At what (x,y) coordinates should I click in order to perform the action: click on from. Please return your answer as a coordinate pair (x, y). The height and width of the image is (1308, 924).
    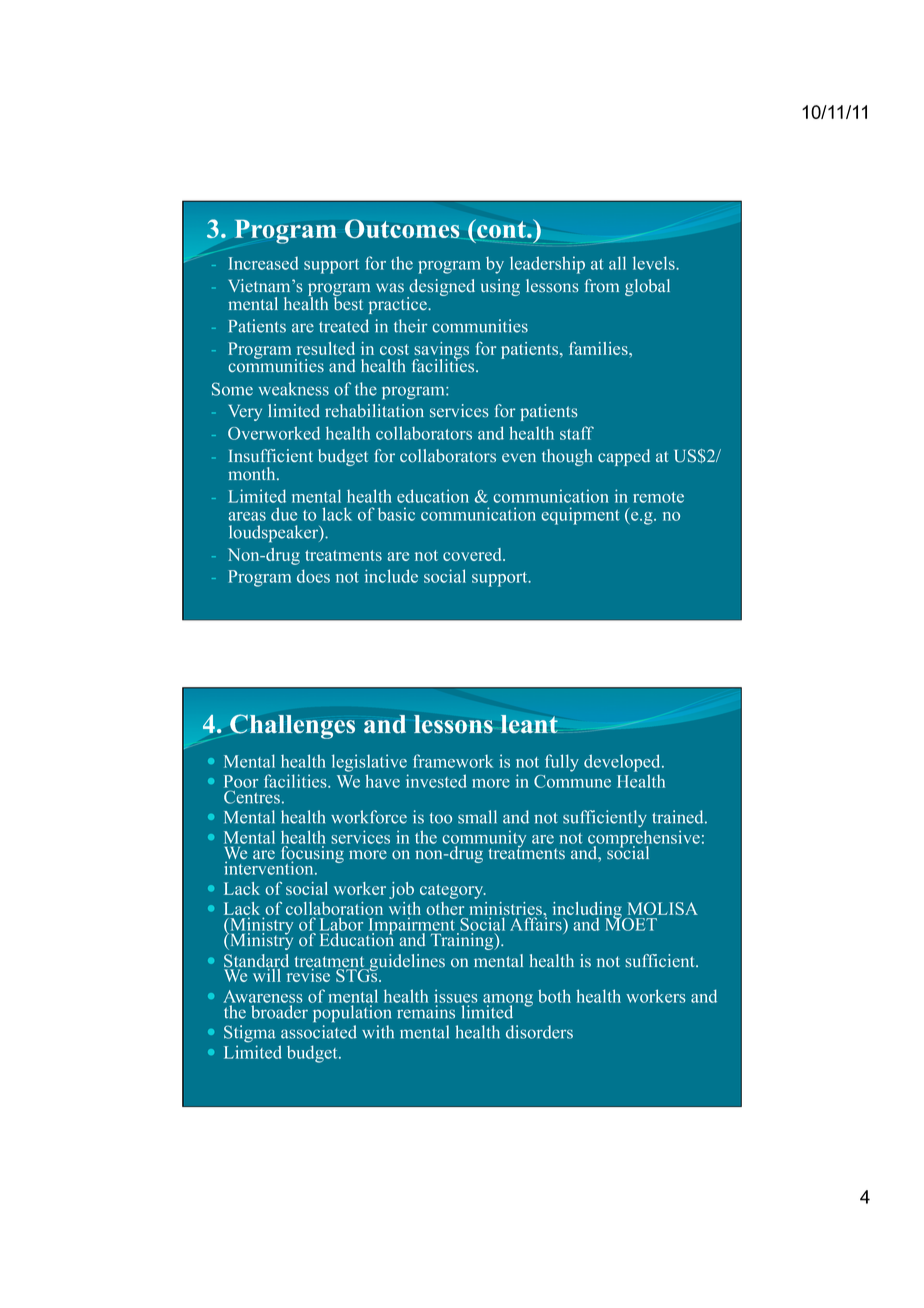
    Looking at the image, I should click on (602, 286).
